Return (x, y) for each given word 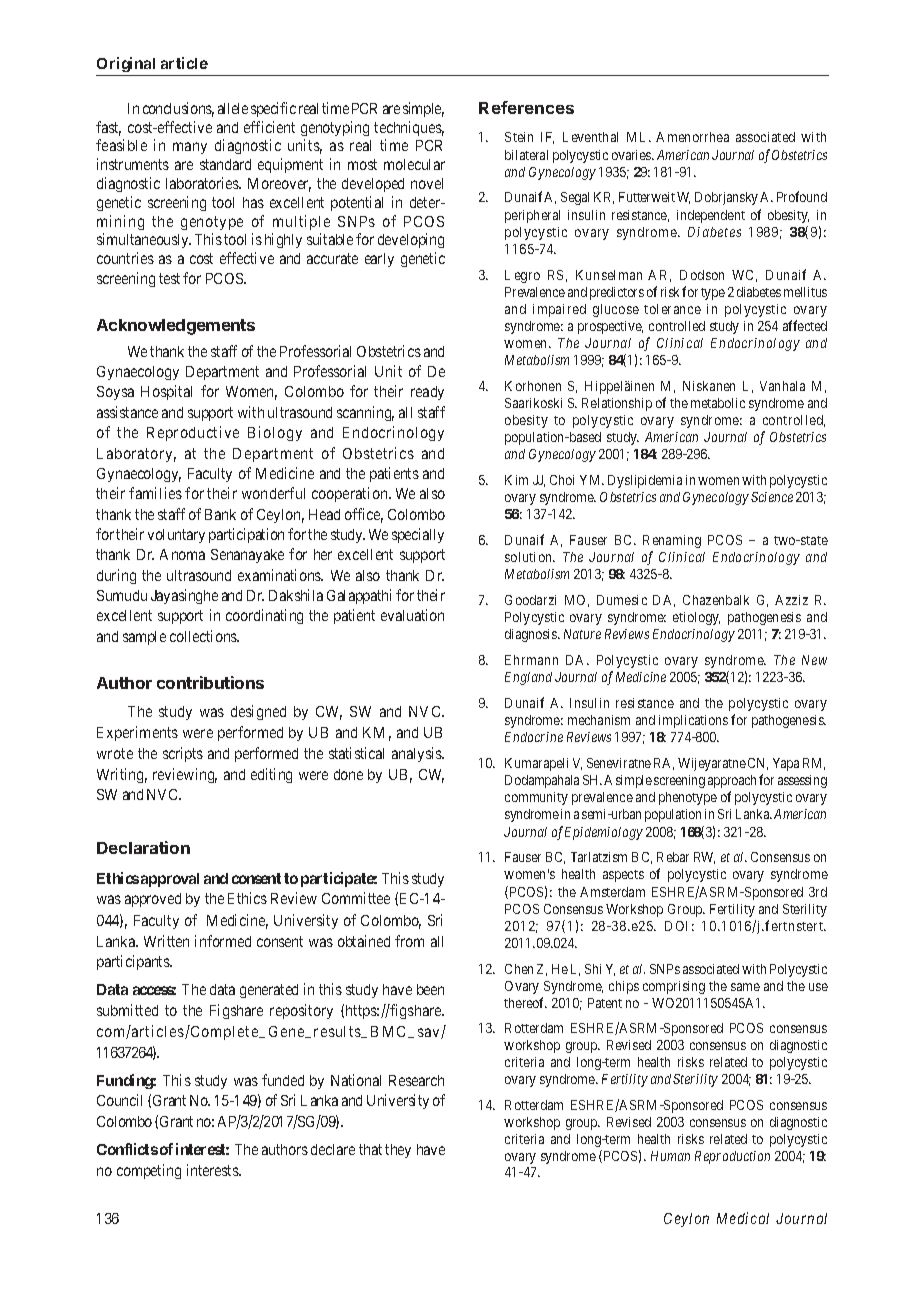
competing (149, 1171)
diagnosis (532, 635)
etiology (696, 618)
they (398, 1151)
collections (204, 636)
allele (233, 108)
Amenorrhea (692, 137)
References (526, 107)
